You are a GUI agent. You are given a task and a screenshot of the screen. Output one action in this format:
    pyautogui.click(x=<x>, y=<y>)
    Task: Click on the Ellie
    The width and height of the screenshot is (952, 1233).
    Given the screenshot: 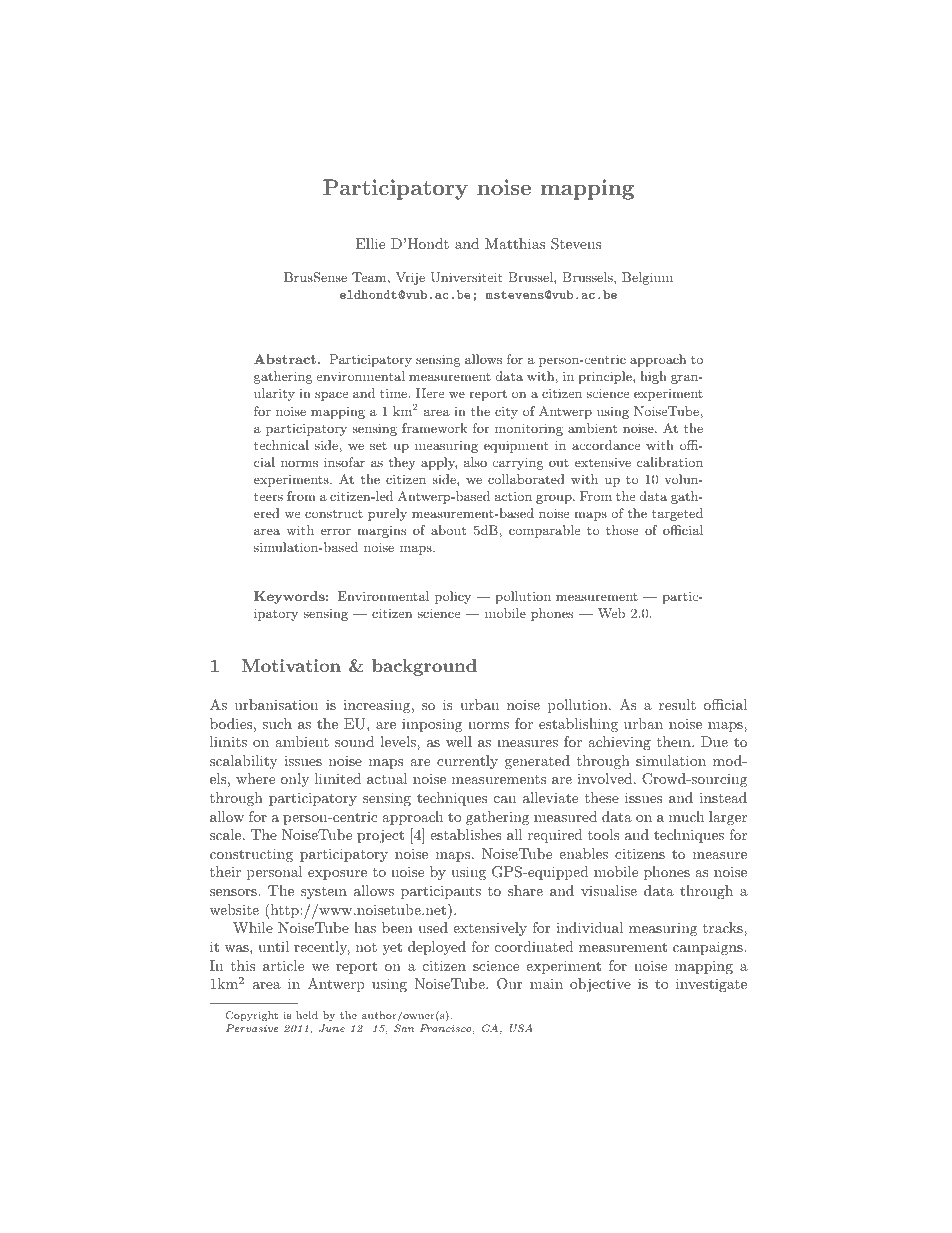 What is the action you would take?
    pyautogui.click(x=370, y=243)
